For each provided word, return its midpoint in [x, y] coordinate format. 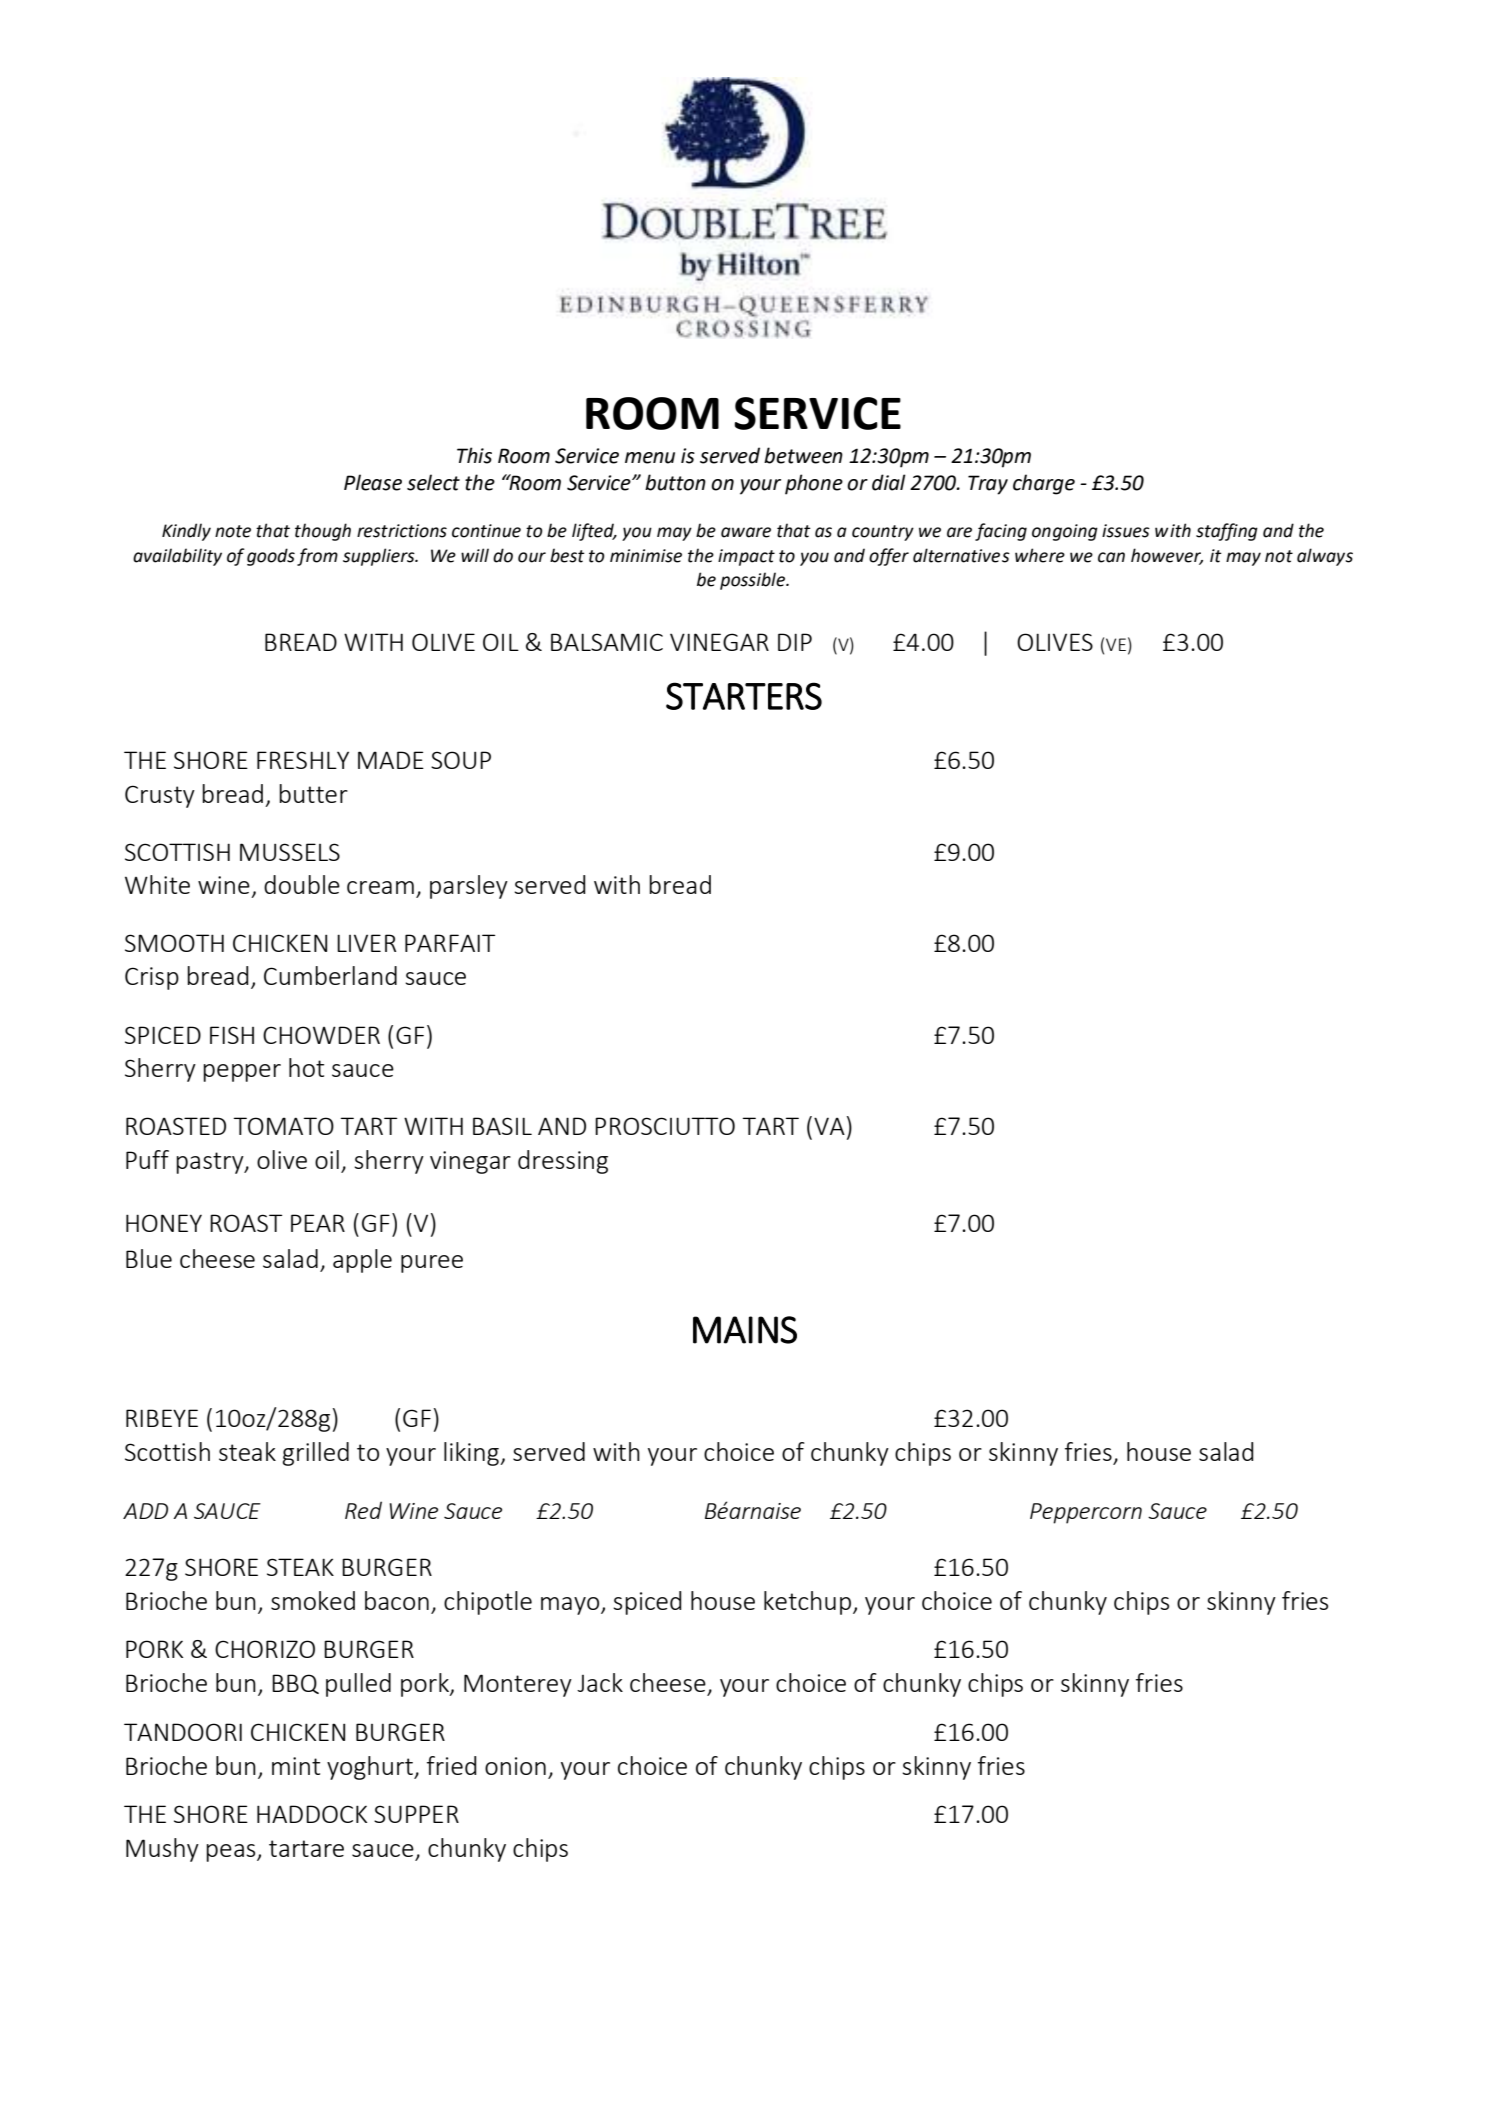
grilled [315, 1454]
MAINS [745, 1330]
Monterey [518, 1685]
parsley [469, 887]
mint [296, 1766]
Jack [600, 1682]
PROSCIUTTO [665, 1126]
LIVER [366, 943]
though [323, 532]
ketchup [807, 1603]
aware [746, 532]
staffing [1227, 532]
